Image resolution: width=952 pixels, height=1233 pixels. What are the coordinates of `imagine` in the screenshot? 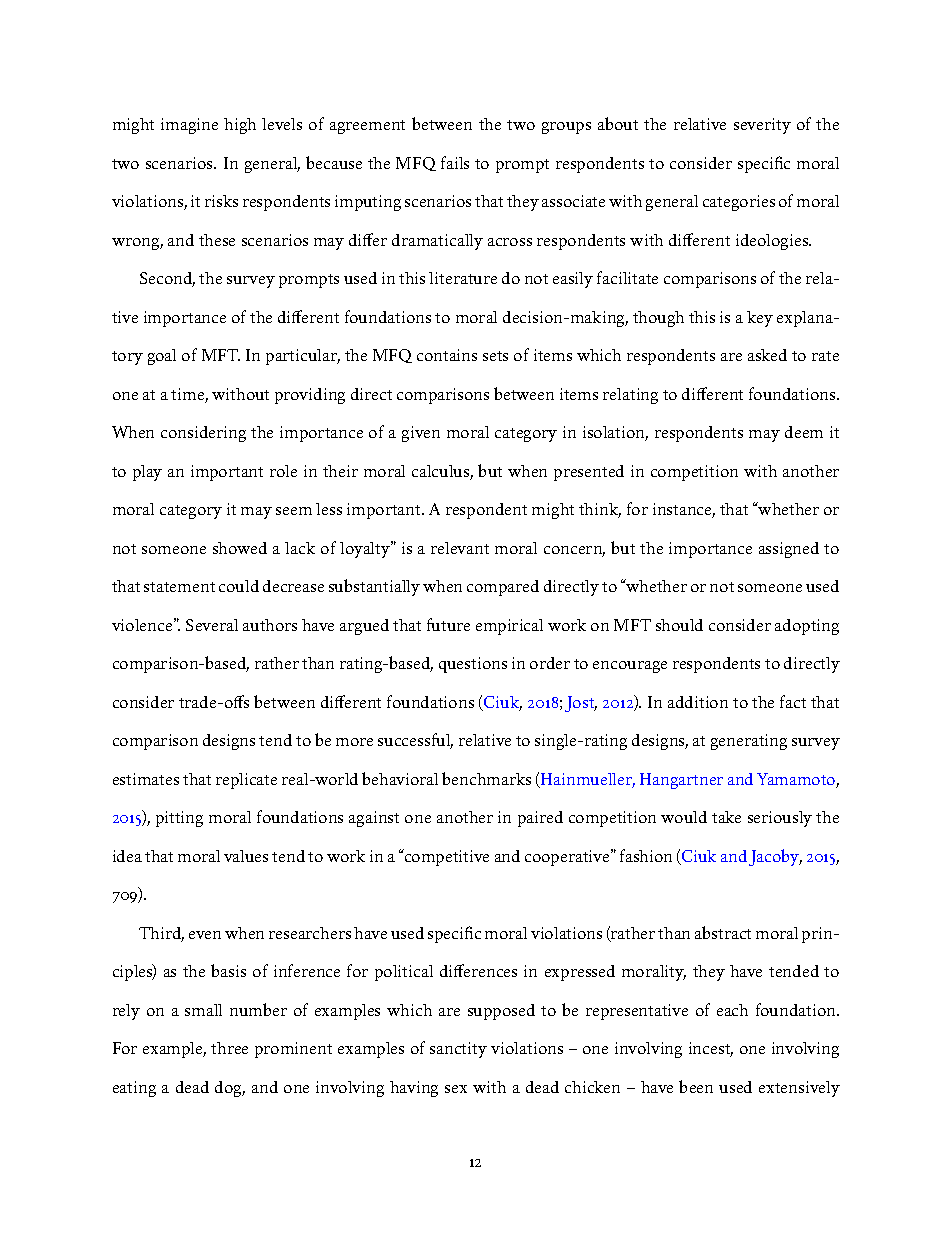 It's located at (189, 126).
